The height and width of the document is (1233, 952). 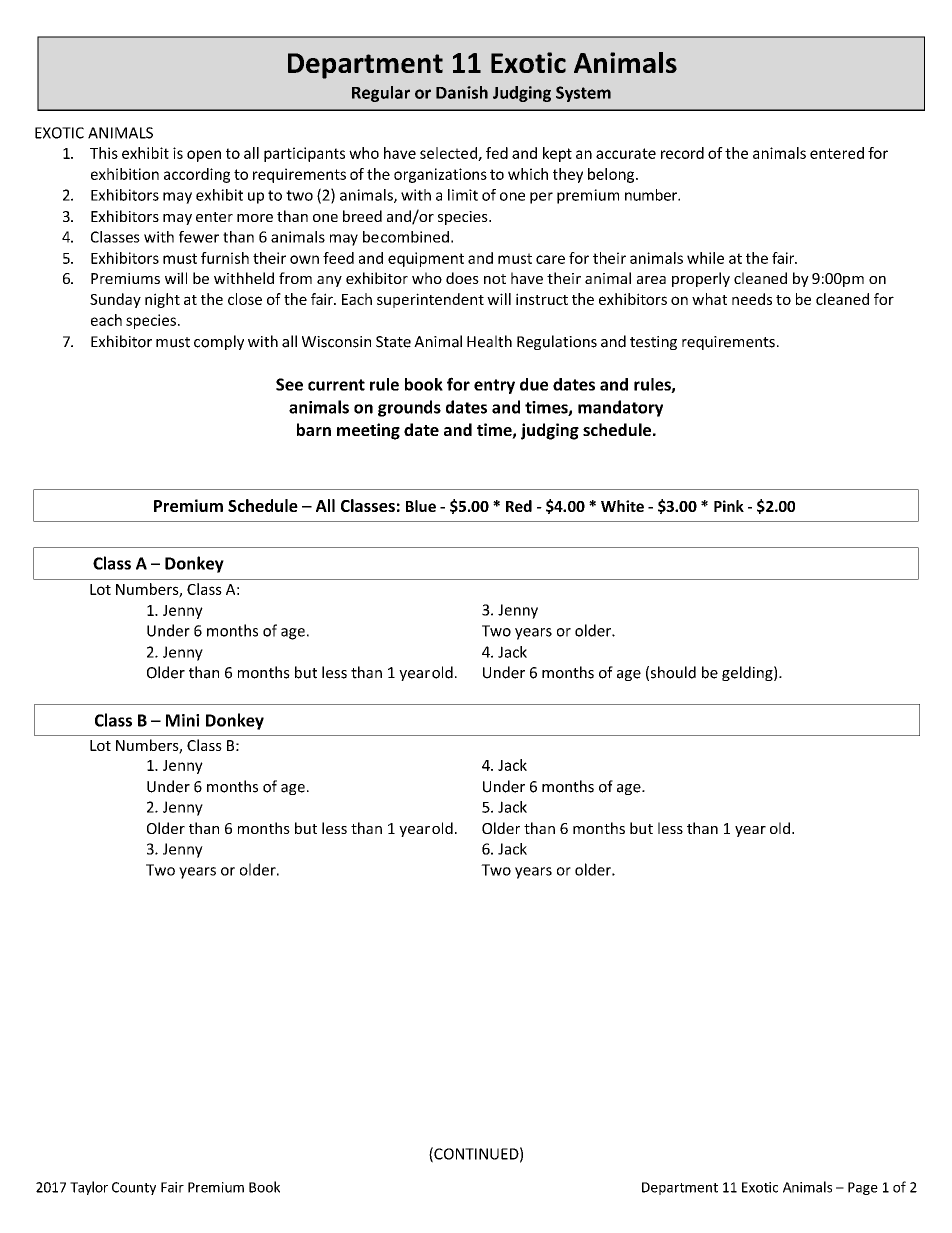 What do you see at coordinates (682, 153) in the document?
I see `record` at bounding box center [682, 153].
